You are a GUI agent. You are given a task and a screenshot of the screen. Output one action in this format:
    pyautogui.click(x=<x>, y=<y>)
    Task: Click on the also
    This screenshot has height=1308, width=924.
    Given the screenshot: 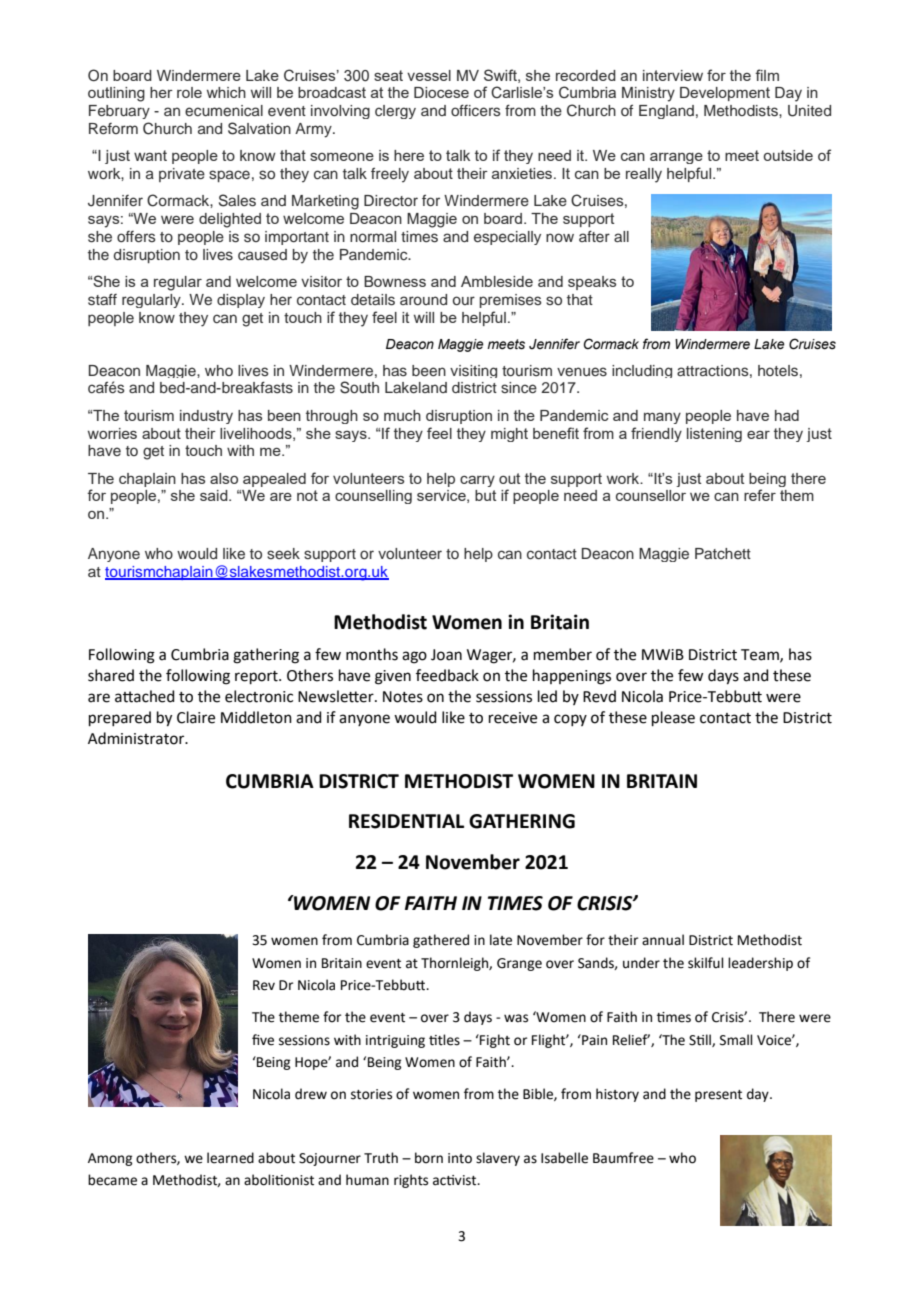 What is the action you would take?
    pyautogui.click(x=224, y=478)
